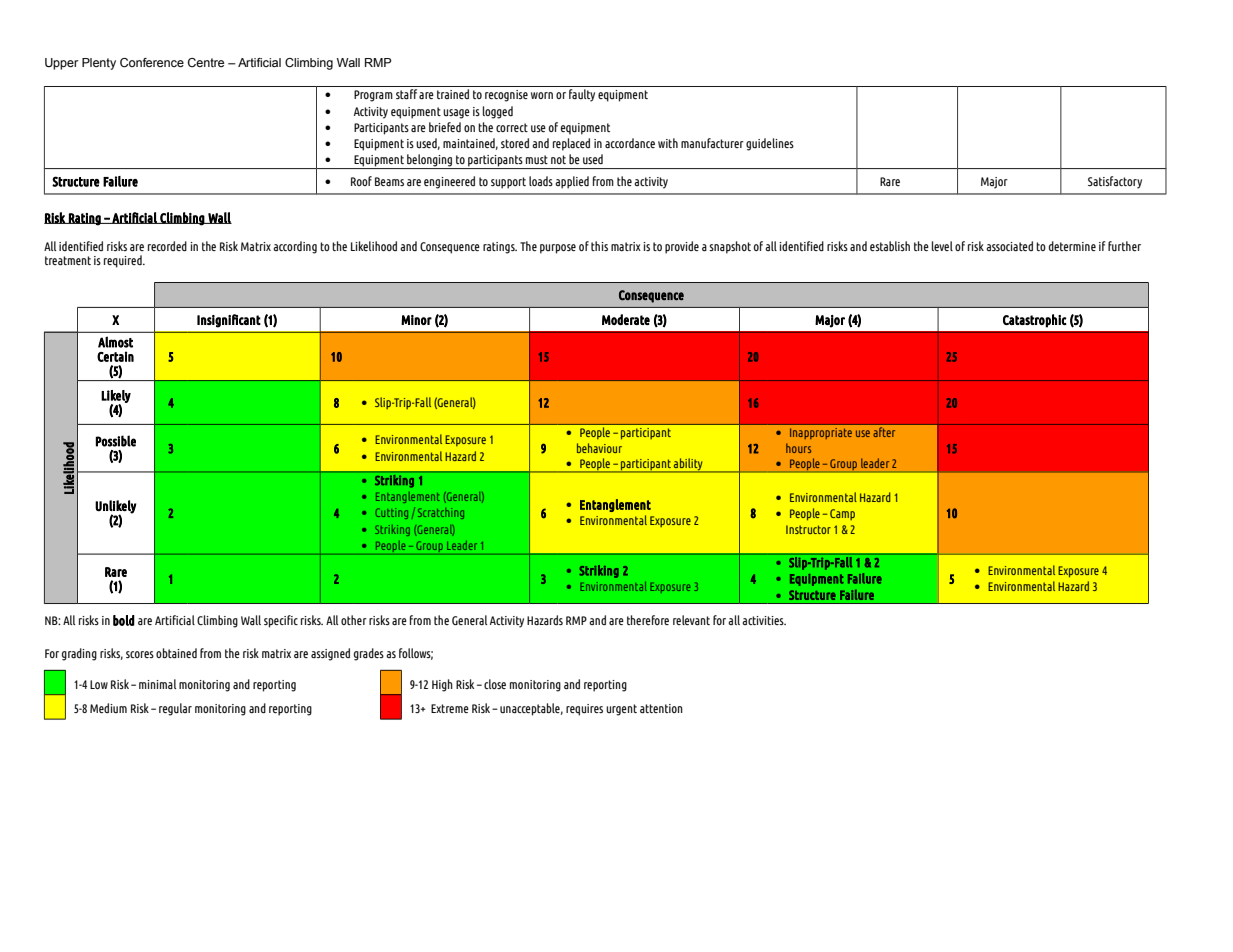  I want to click on Catastrophic, so click(1035, 321).
